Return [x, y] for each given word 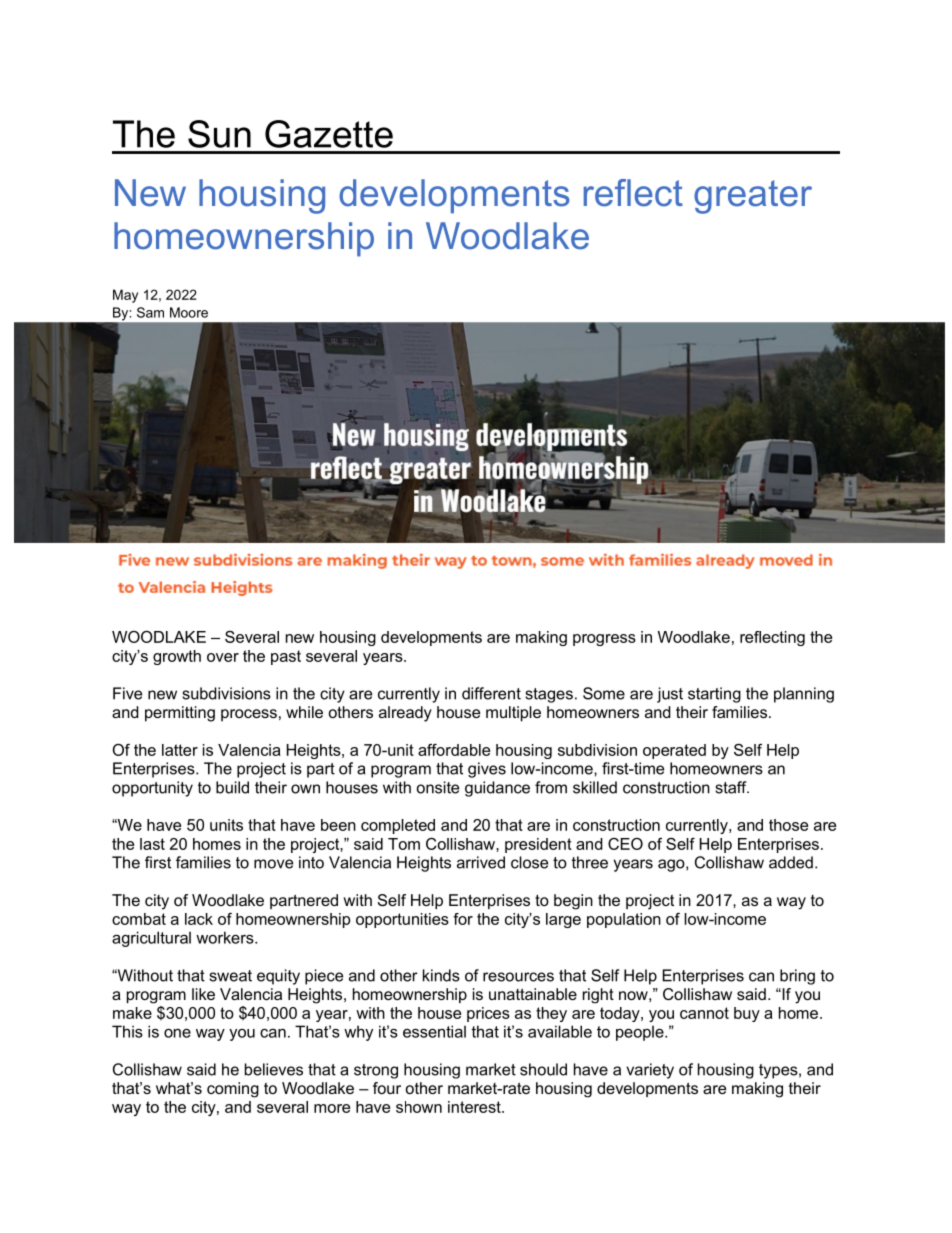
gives [487, 770]
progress [604, 640]
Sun [219, 134]
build [232, 787]
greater [753, 197]
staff [732, 787]
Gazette [329, 134]
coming [233, 1090]
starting [714, 695]
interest [475, 1107]
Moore [189, 312]
